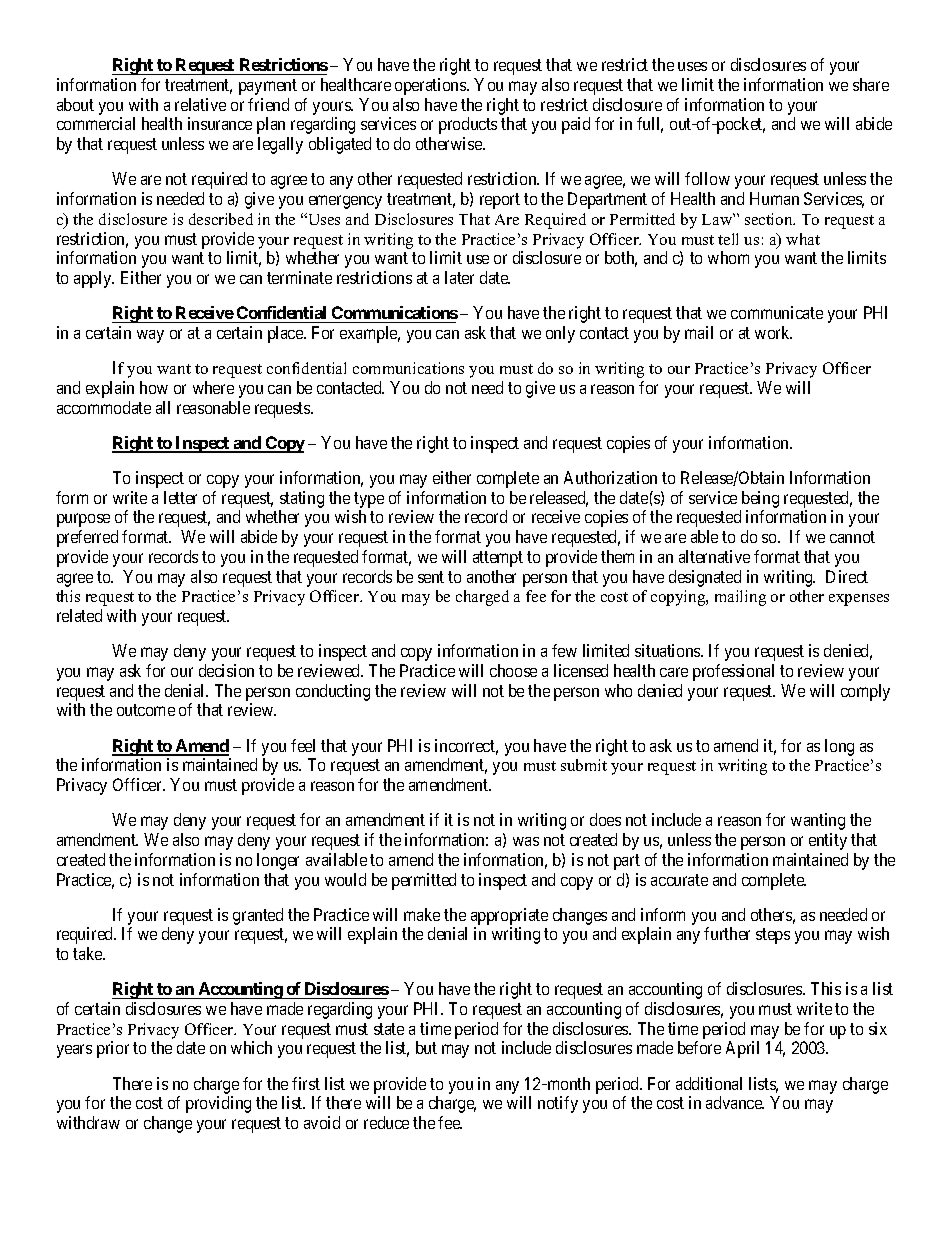  What do you see at coordinates (258, 916) in the image?
I see `granted` at bounding box center [258, 916].
